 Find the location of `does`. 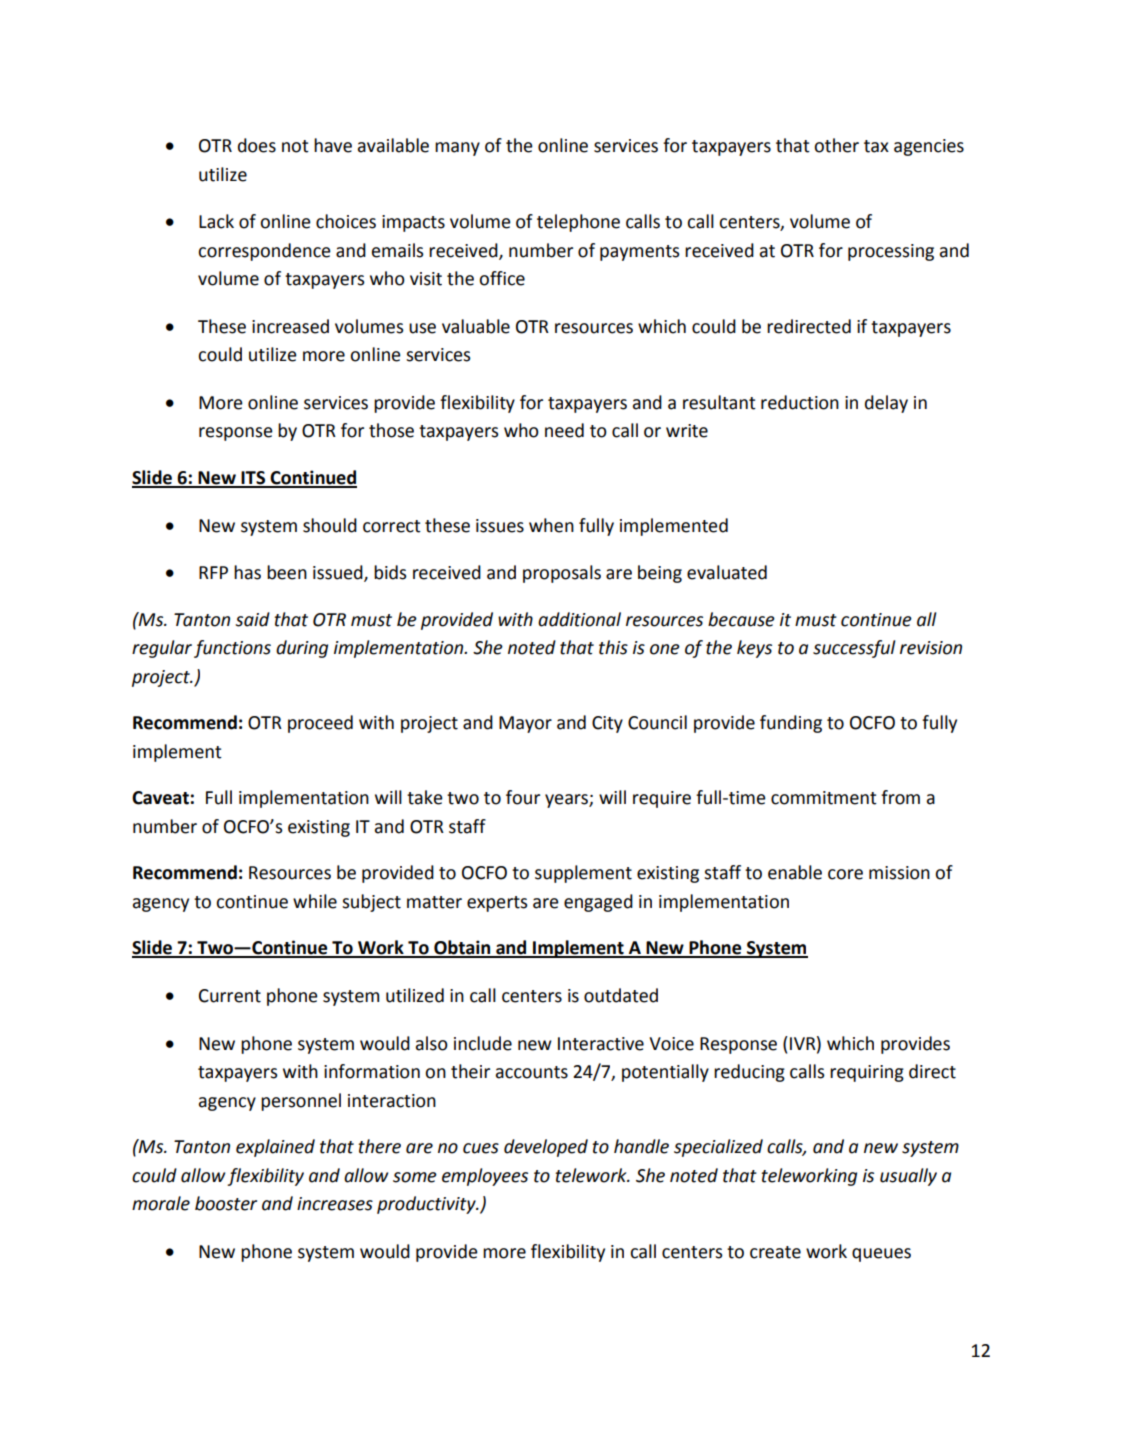

does is located at coordinates (257, 145).
